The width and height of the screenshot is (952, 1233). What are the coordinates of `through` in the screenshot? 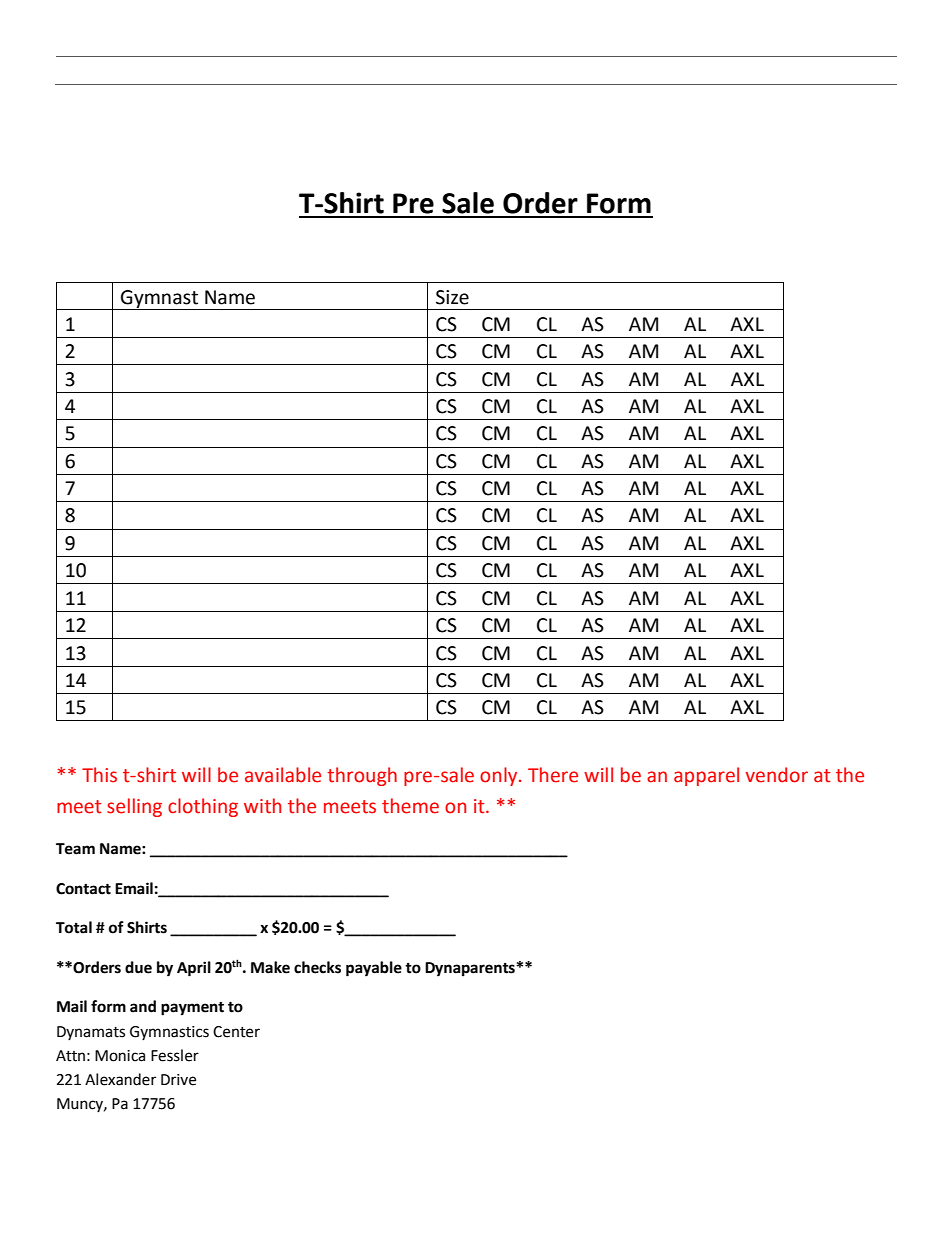 It's located at (362, 776).
